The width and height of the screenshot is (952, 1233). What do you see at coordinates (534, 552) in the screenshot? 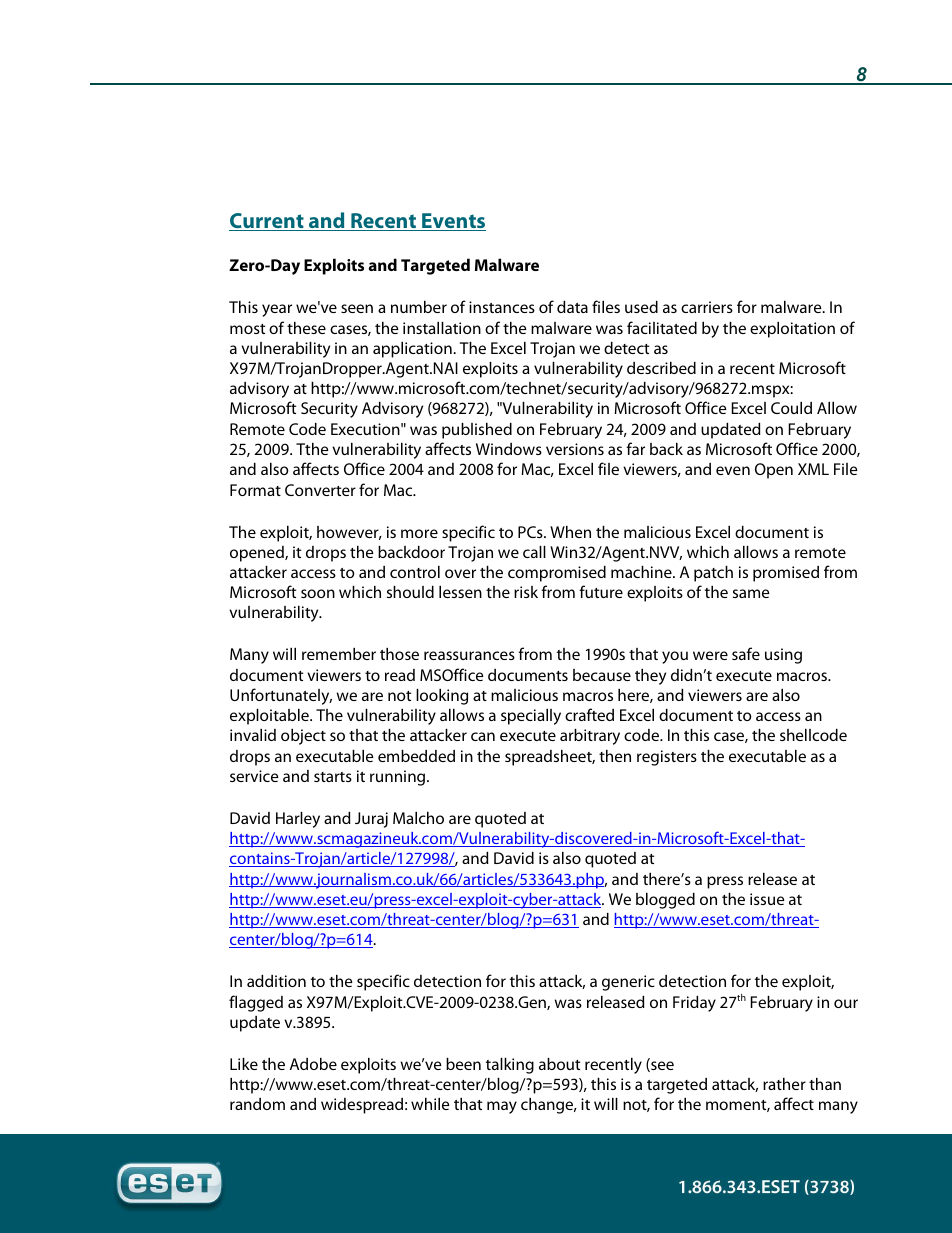
I see `call` at bounding box center [534, 552].
